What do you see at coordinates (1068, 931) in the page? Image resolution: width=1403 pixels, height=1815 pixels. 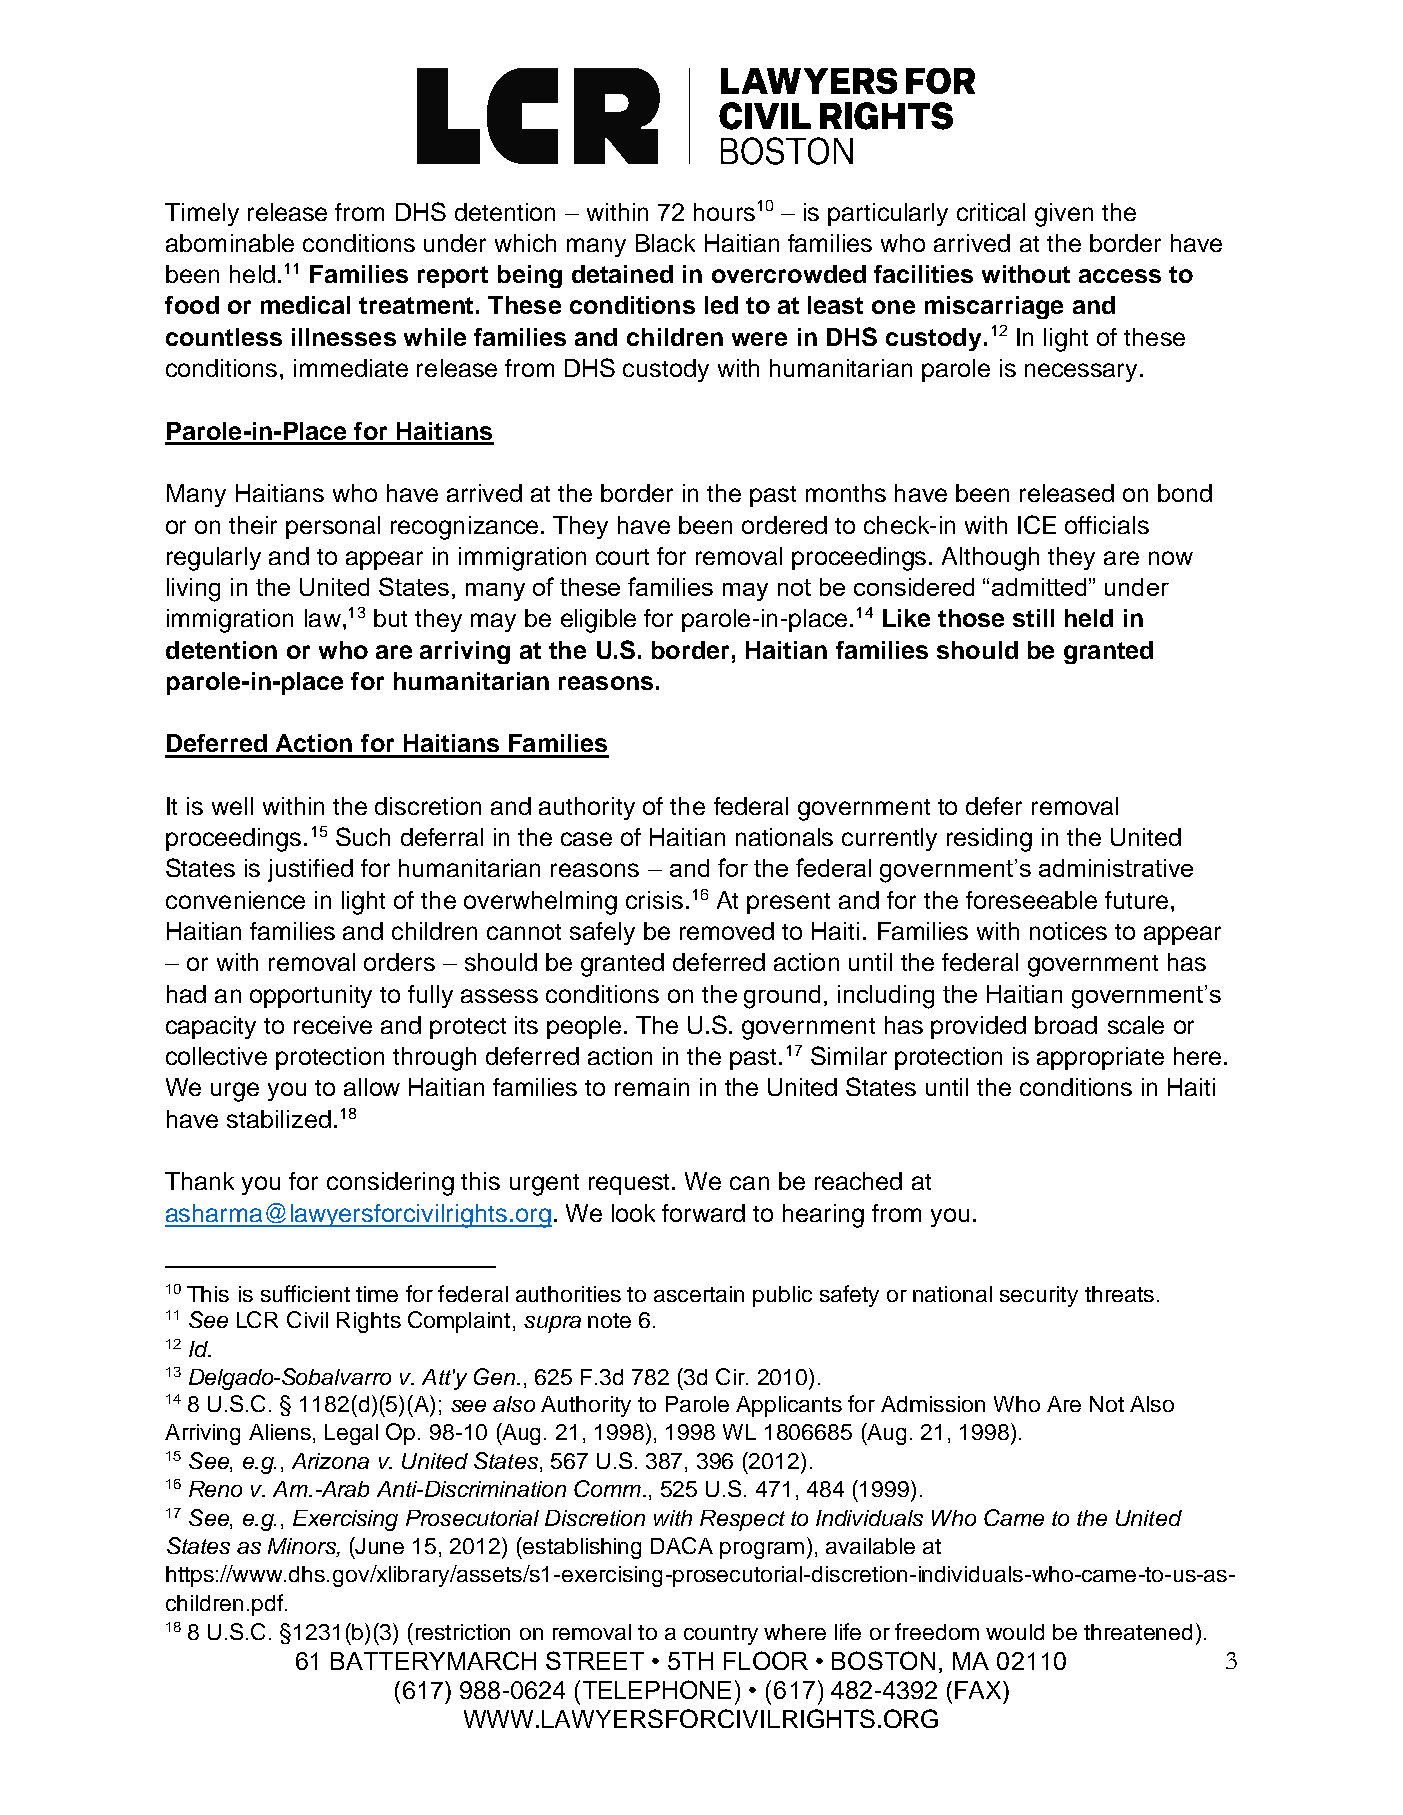 I see `notices` at bounding box center [1068, 931].
